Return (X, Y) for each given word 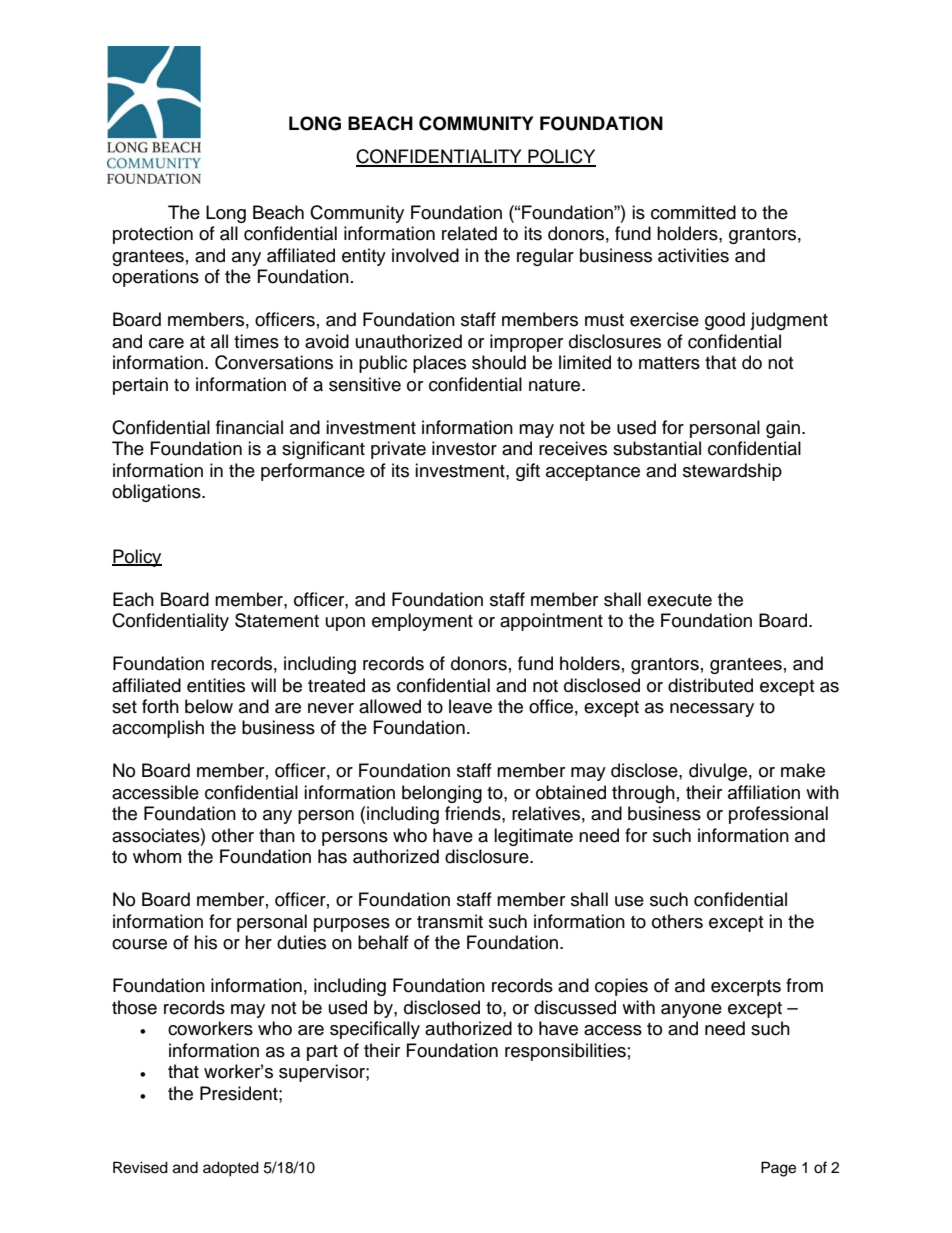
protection (153, 235)
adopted (231, 1169)
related (469, 233)
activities (693, 255)
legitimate (533, 837)
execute (679, 600)
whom (157, 856)
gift (528, 472)
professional (778, 815)
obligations (157, 493)
